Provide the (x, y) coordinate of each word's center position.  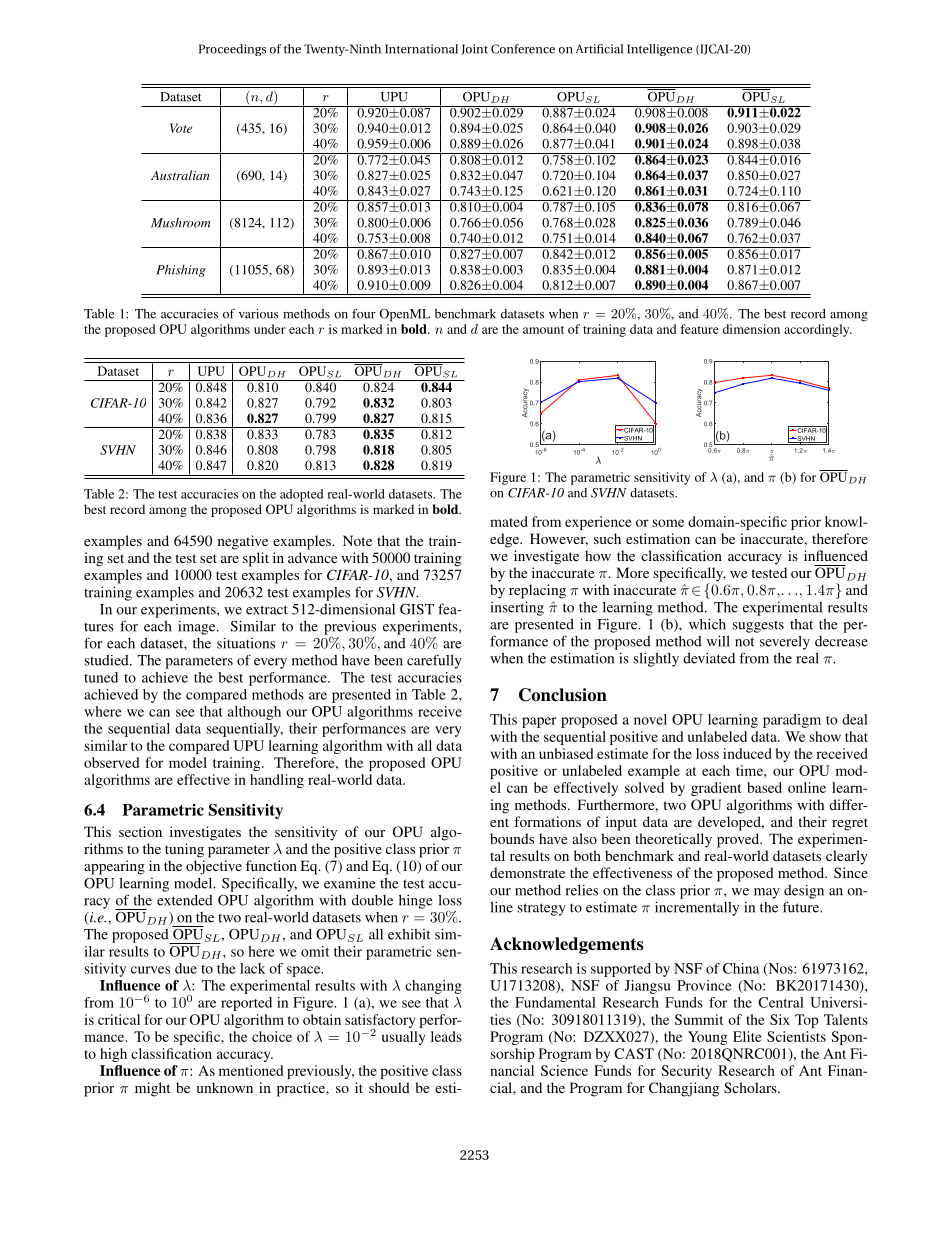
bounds (512, 838)
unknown (224, 1087)
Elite (747, 1036)
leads (446, 1036)
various (258, 314)
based (764, 787)
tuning (184, 850)
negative (243, 542)
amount (543, 330)
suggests (758, 626)
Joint (474, 49)
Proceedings (232, 50)
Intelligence (659, 50)
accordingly (818, 330)
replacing (537, 591)
